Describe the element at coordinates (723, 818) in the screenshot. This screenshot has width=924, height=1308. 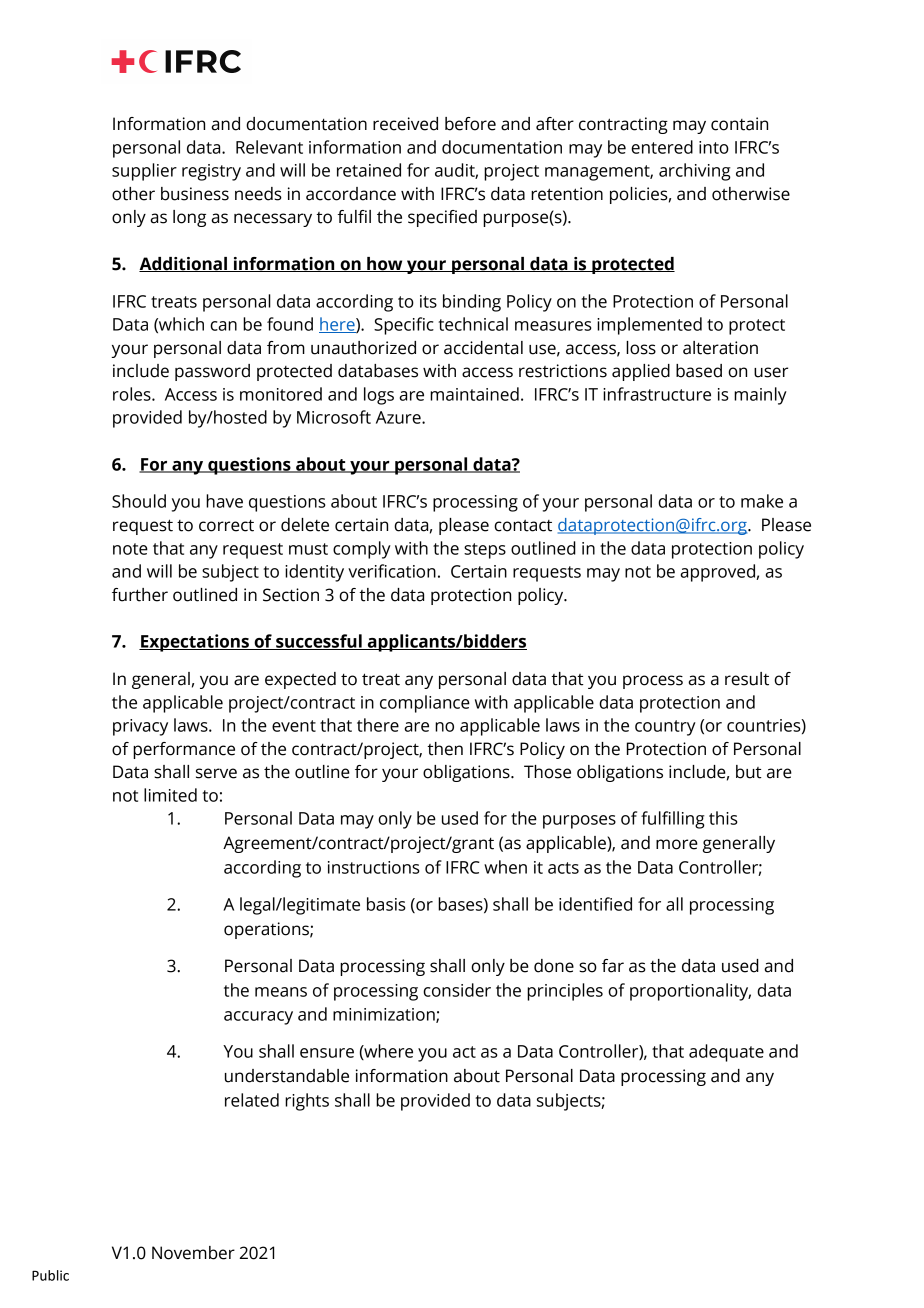
I see `this` at that location.
